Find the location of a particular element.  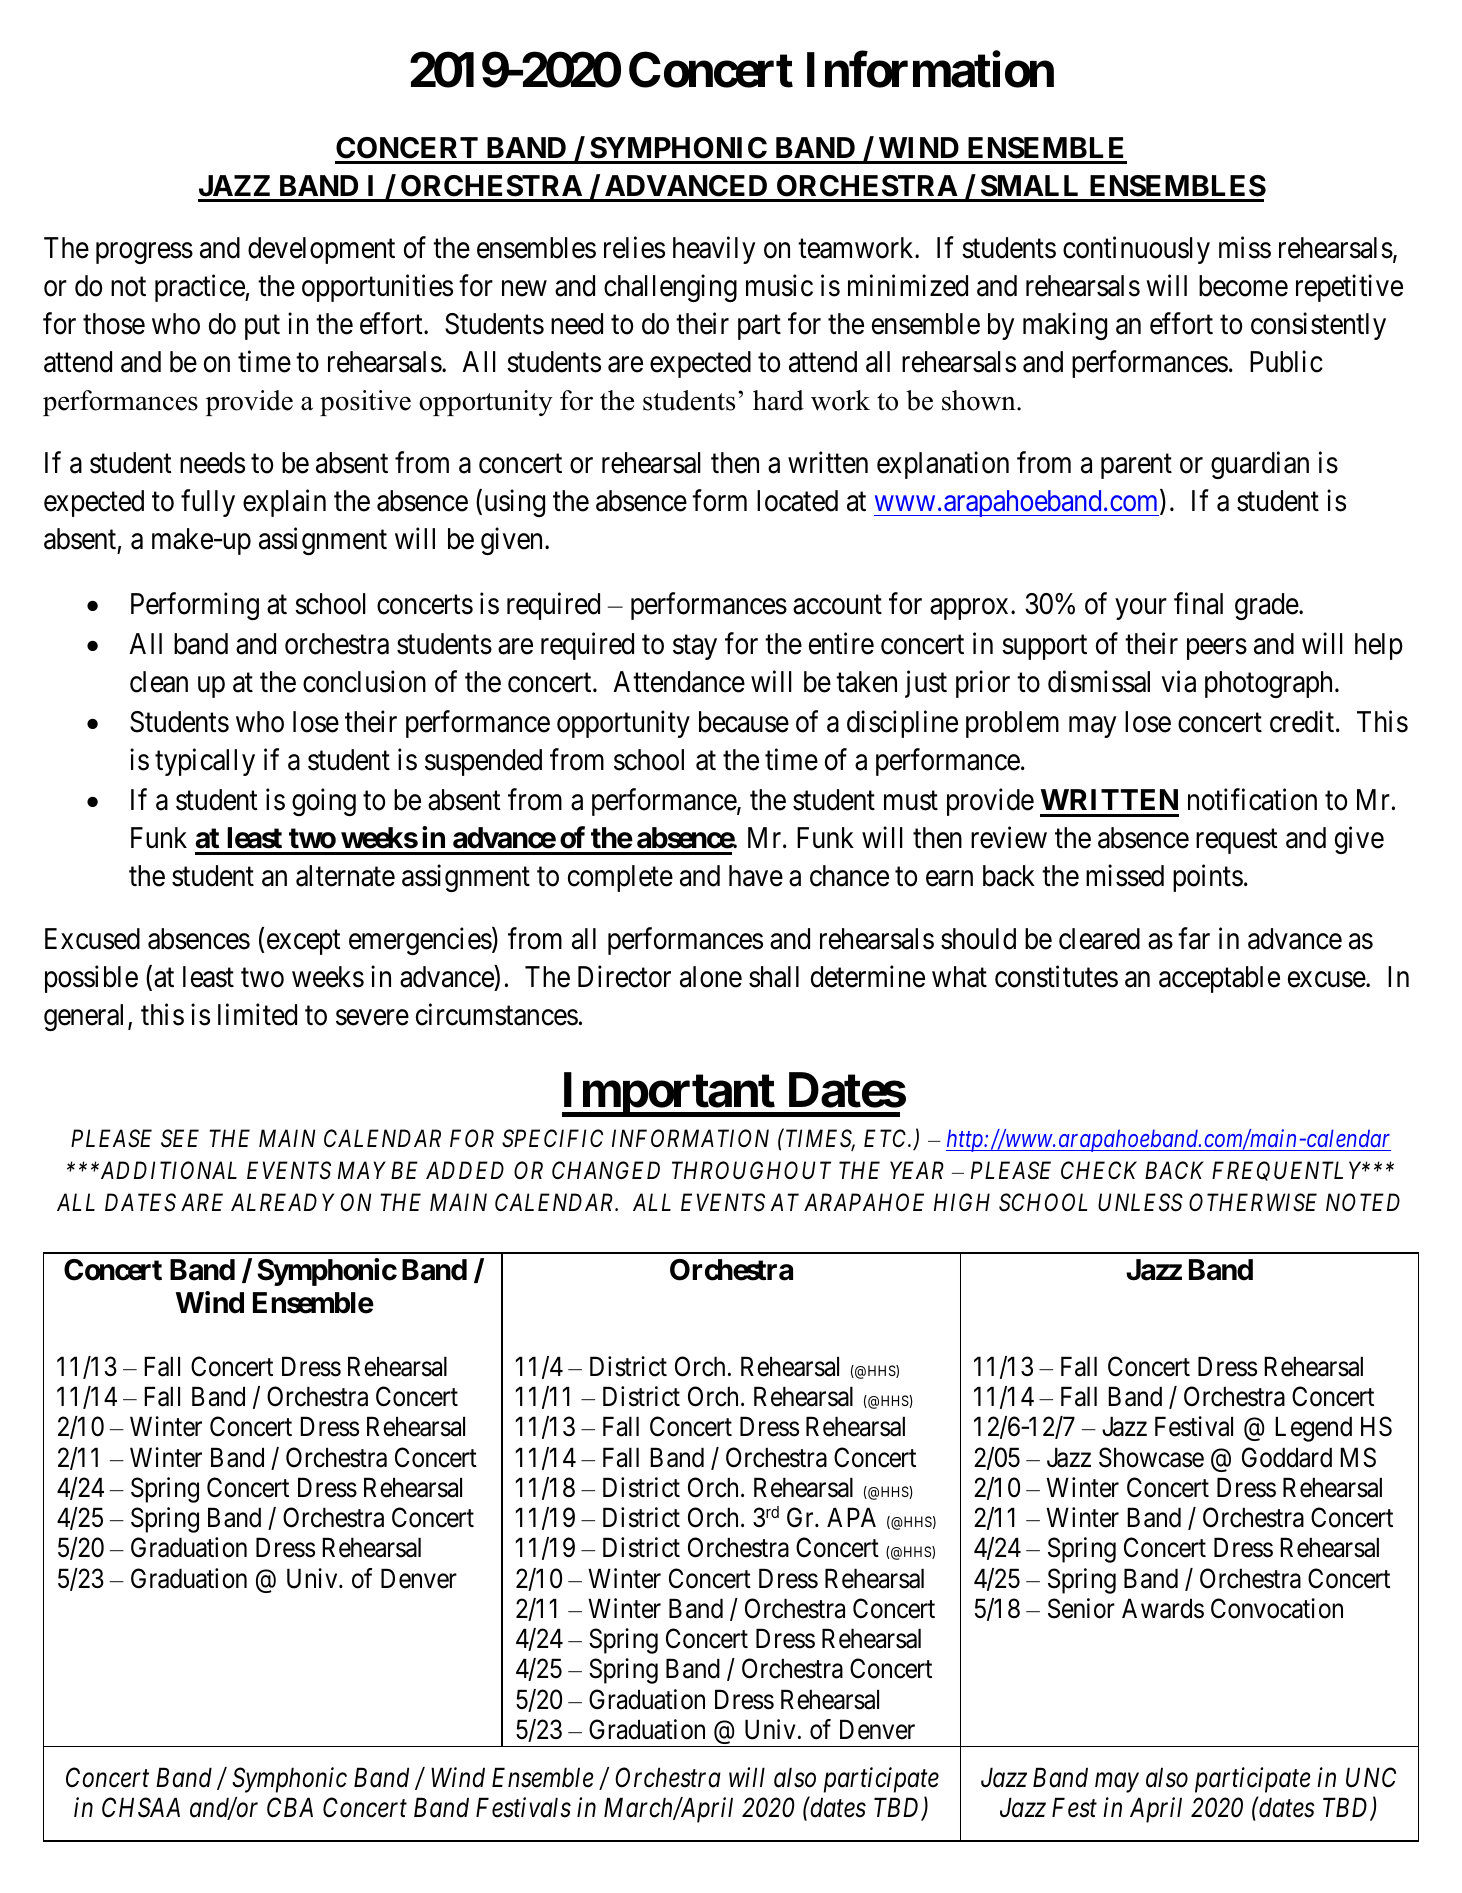

practice is located at coordinates (200, 288).
